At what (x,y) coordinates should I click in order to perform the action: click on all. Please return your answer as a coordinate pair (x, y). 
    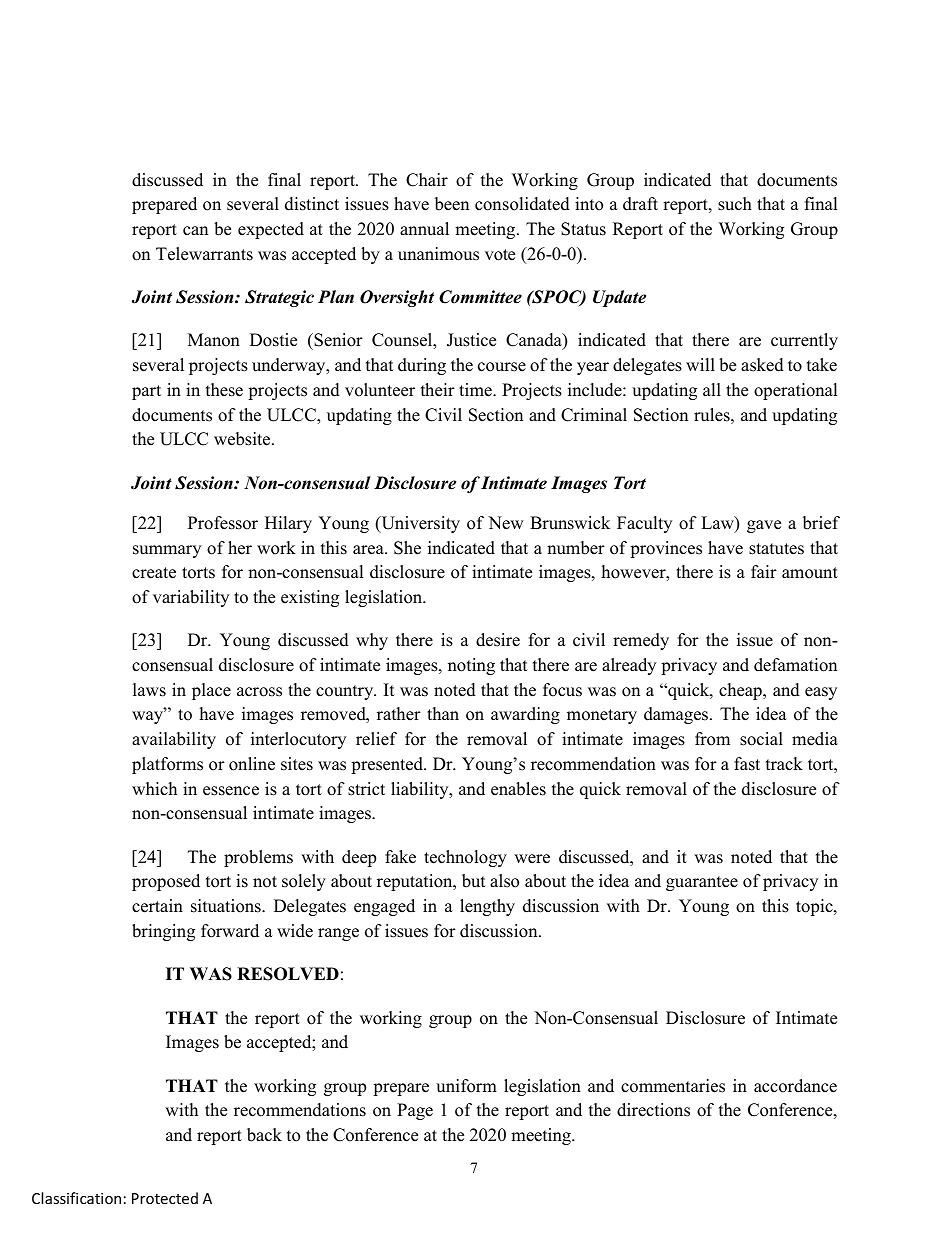
    Looking at the image, I should click on (712, 389).
